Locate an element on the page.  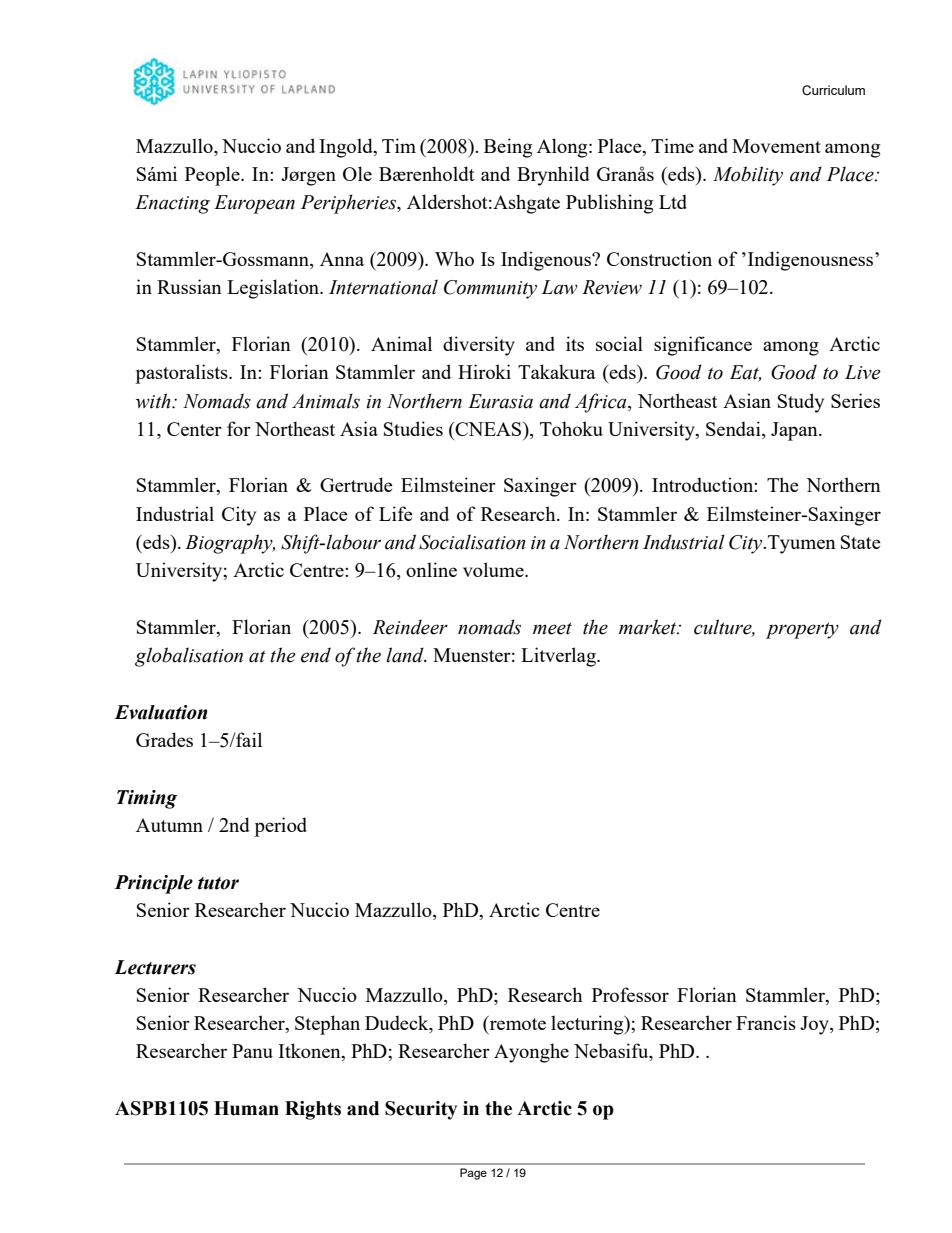
globalisation is located at coordinates (189, 657).
